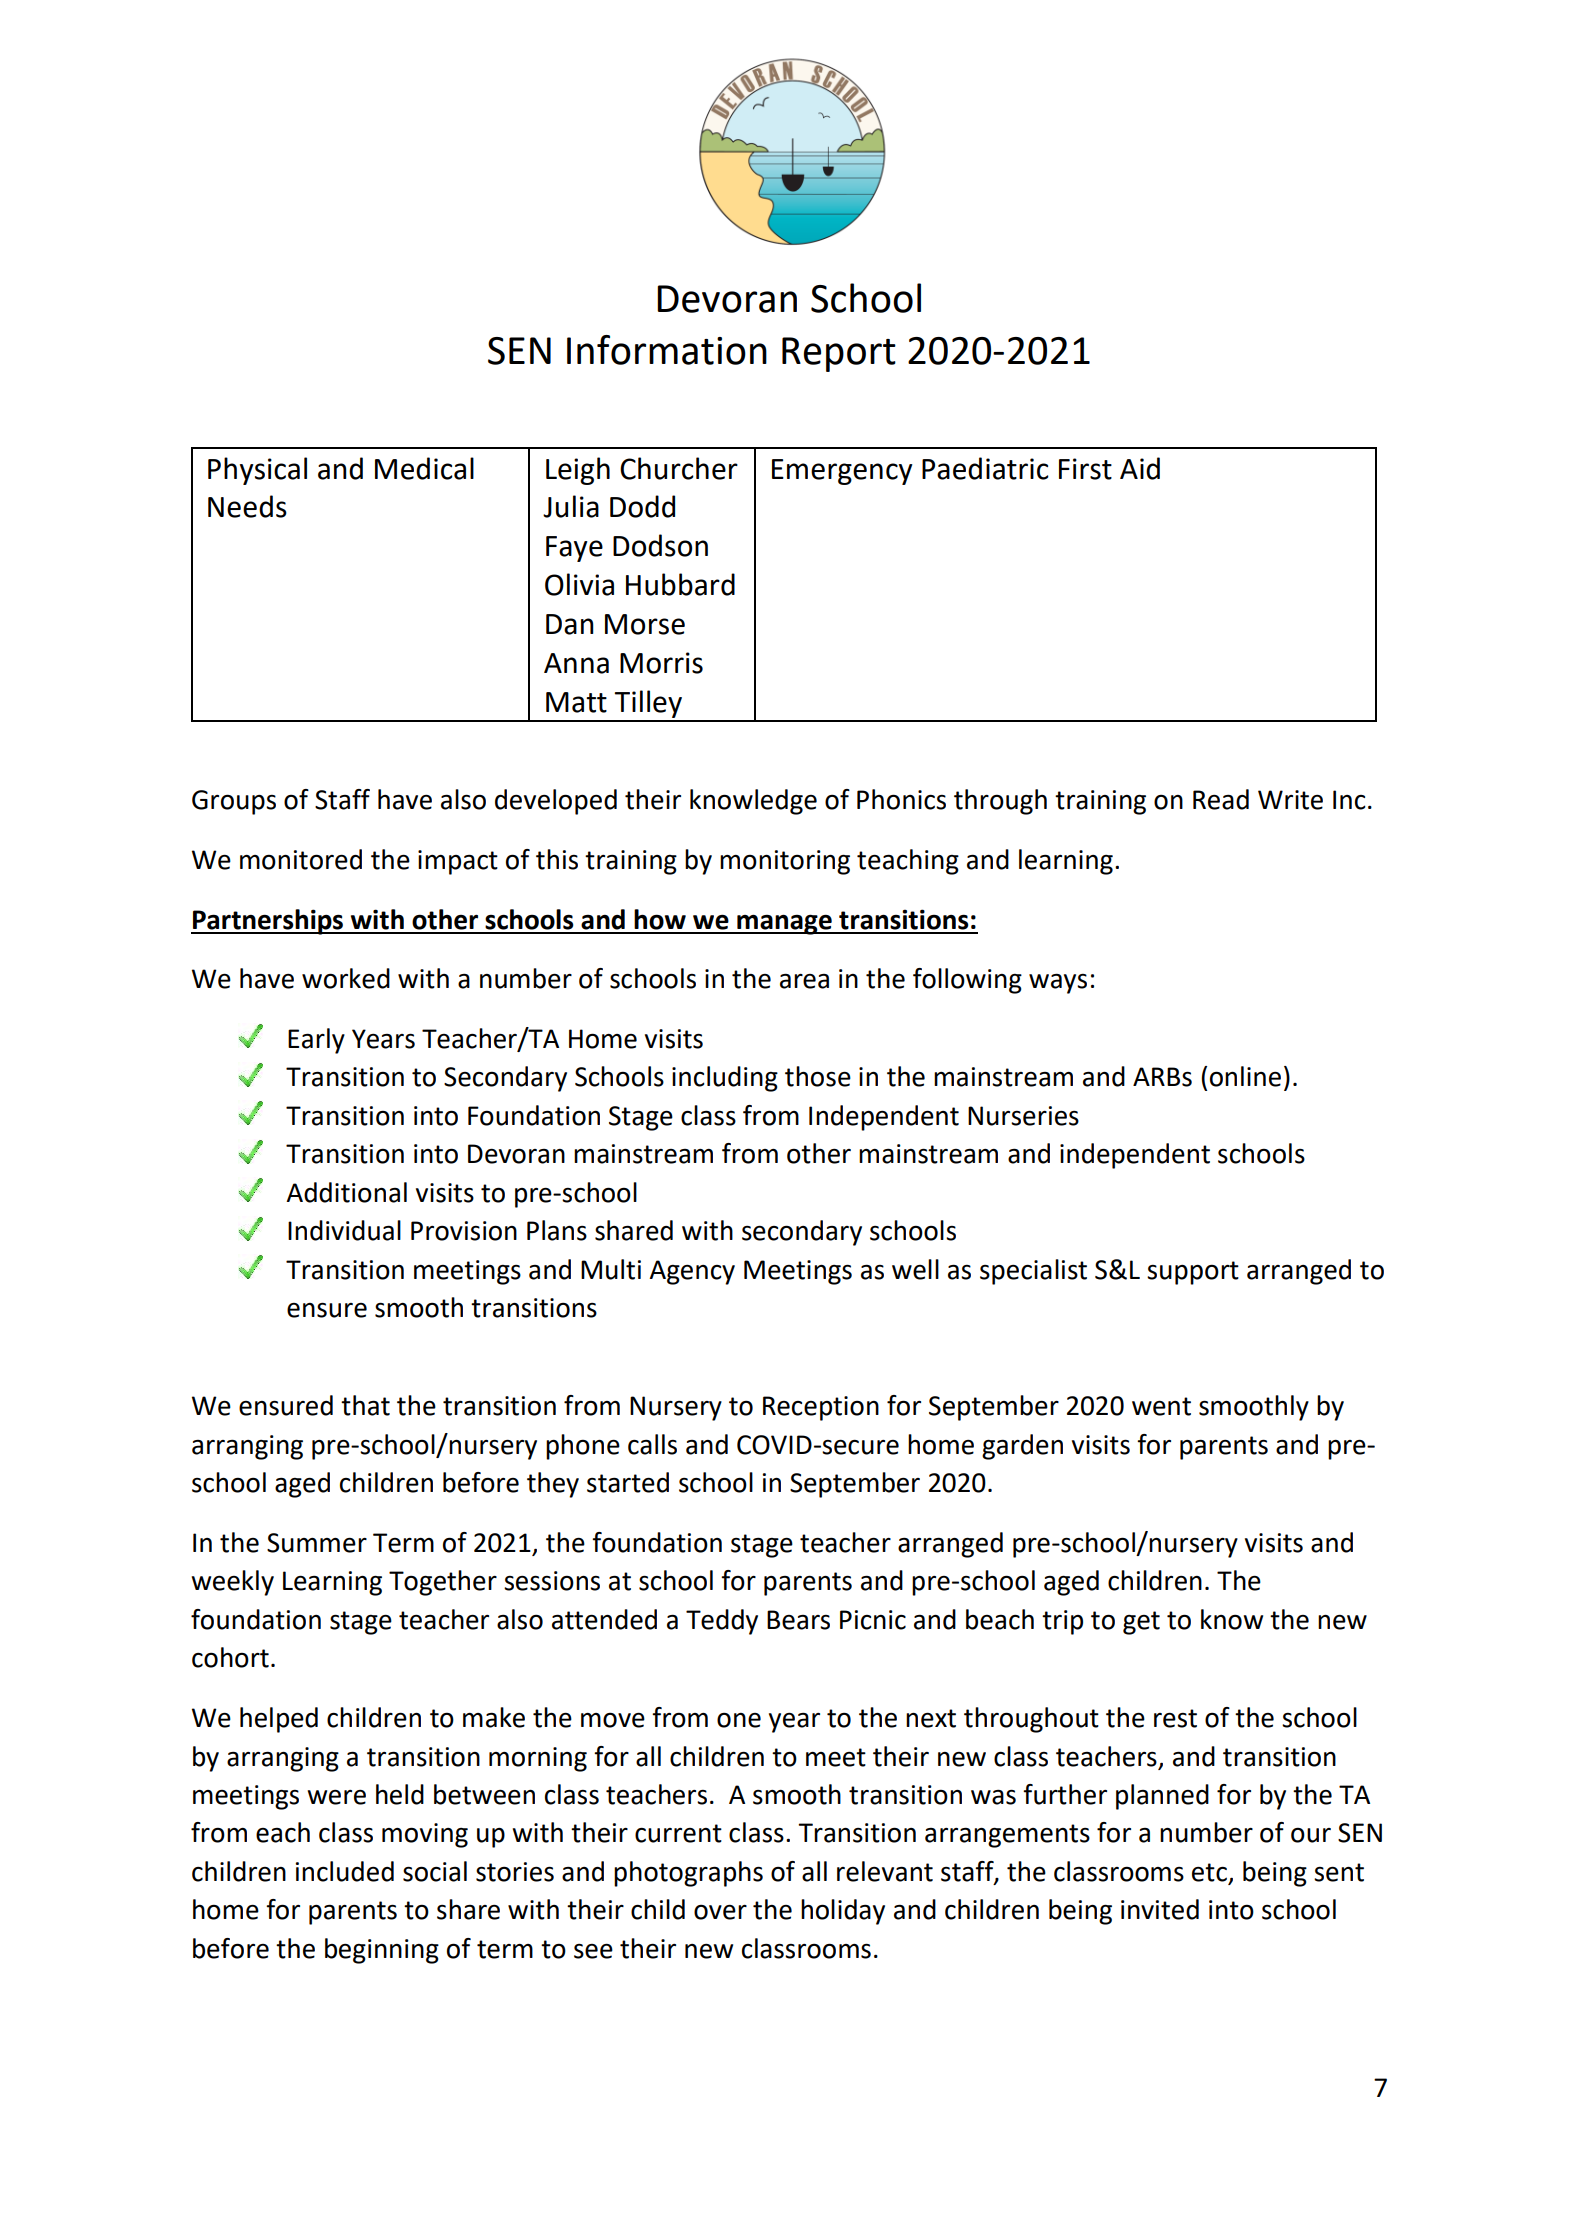 Image resolution: width=1579 pixels, height=2234 pixels. I want to click on holiday, so click(843, 1912).
